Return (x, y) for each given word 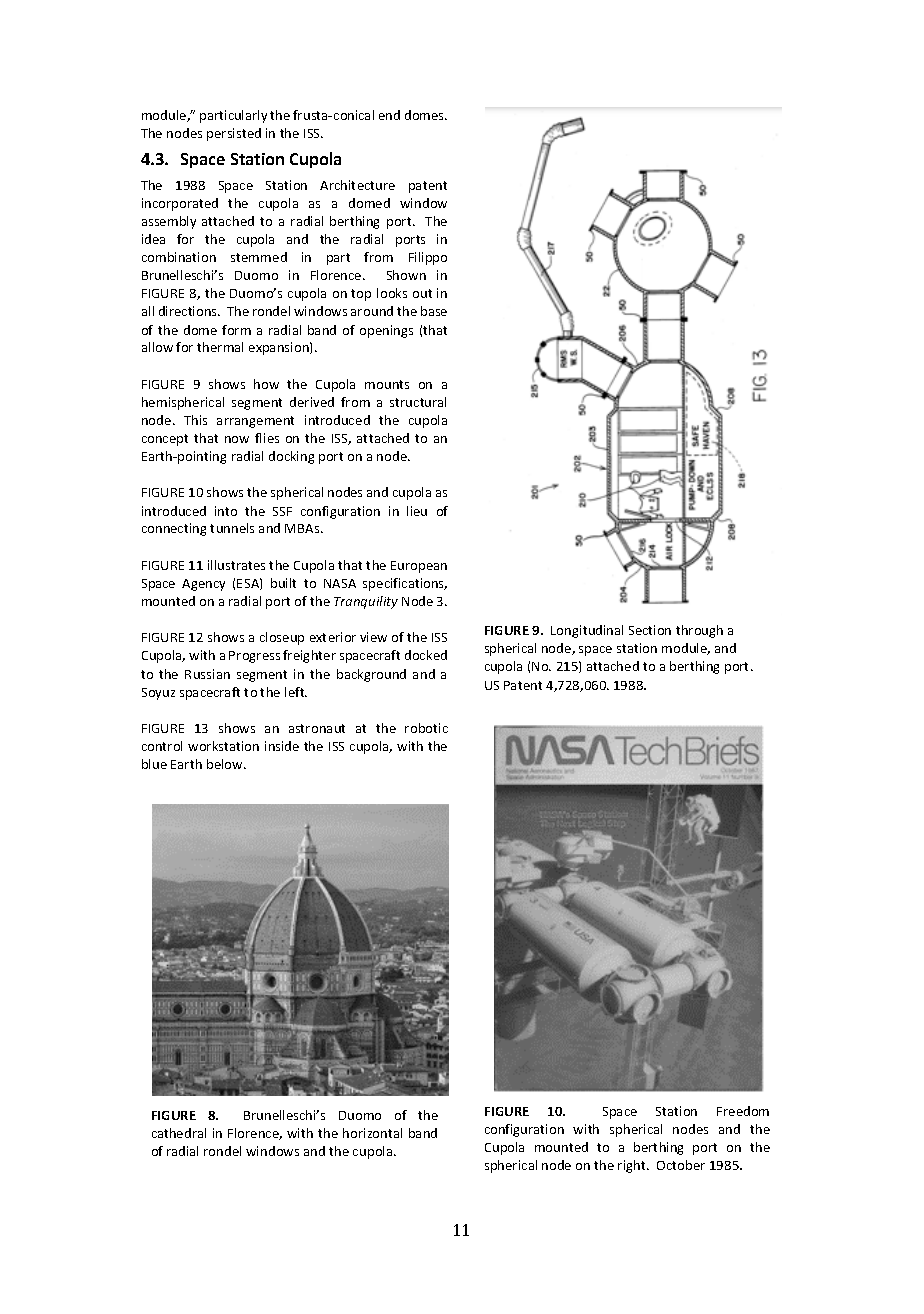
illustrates (236, 565)
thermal (220, 347)
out (422, 293)
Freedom (743, 1111)
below (226, 764)
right (633, 1166)
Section (650, 630)
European (419, 567)
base (434, 311)
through (699, 631)
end (389, 115)
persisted (234, 134)
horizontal (372, 1133)
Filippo (428, 258)
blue (154, 764)
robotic (426, 728)
